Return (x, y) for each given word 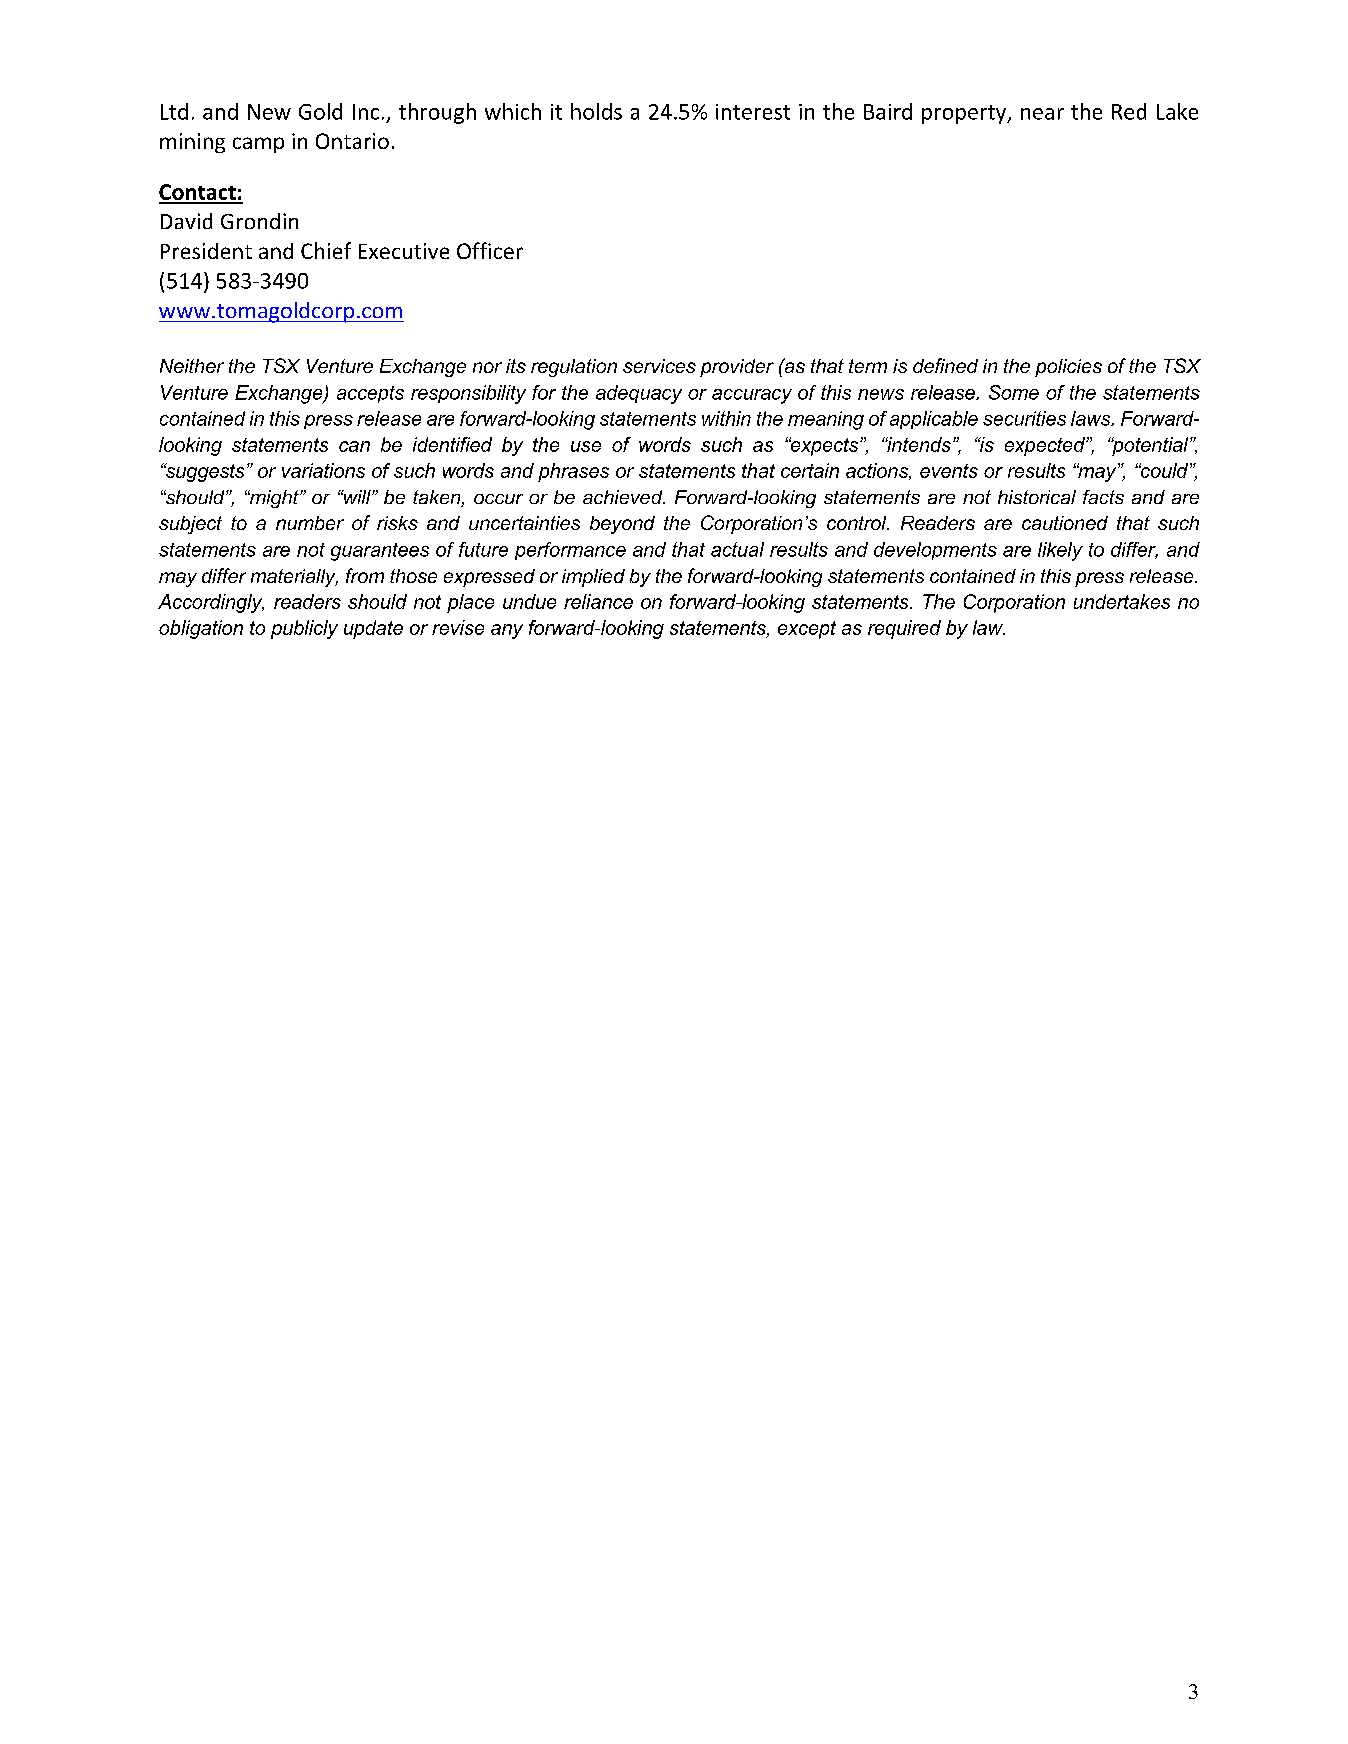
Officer (490, 250)
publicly (304, 629)
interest (753, 112)
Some (1014, 392)
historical (1037, 497)
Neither (192, 366)
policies (1068, 368)
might (274, 499)
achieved (624, 497)
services (659, 366)
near (1042, 114)
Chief (326, 250)
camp (258, 145)
